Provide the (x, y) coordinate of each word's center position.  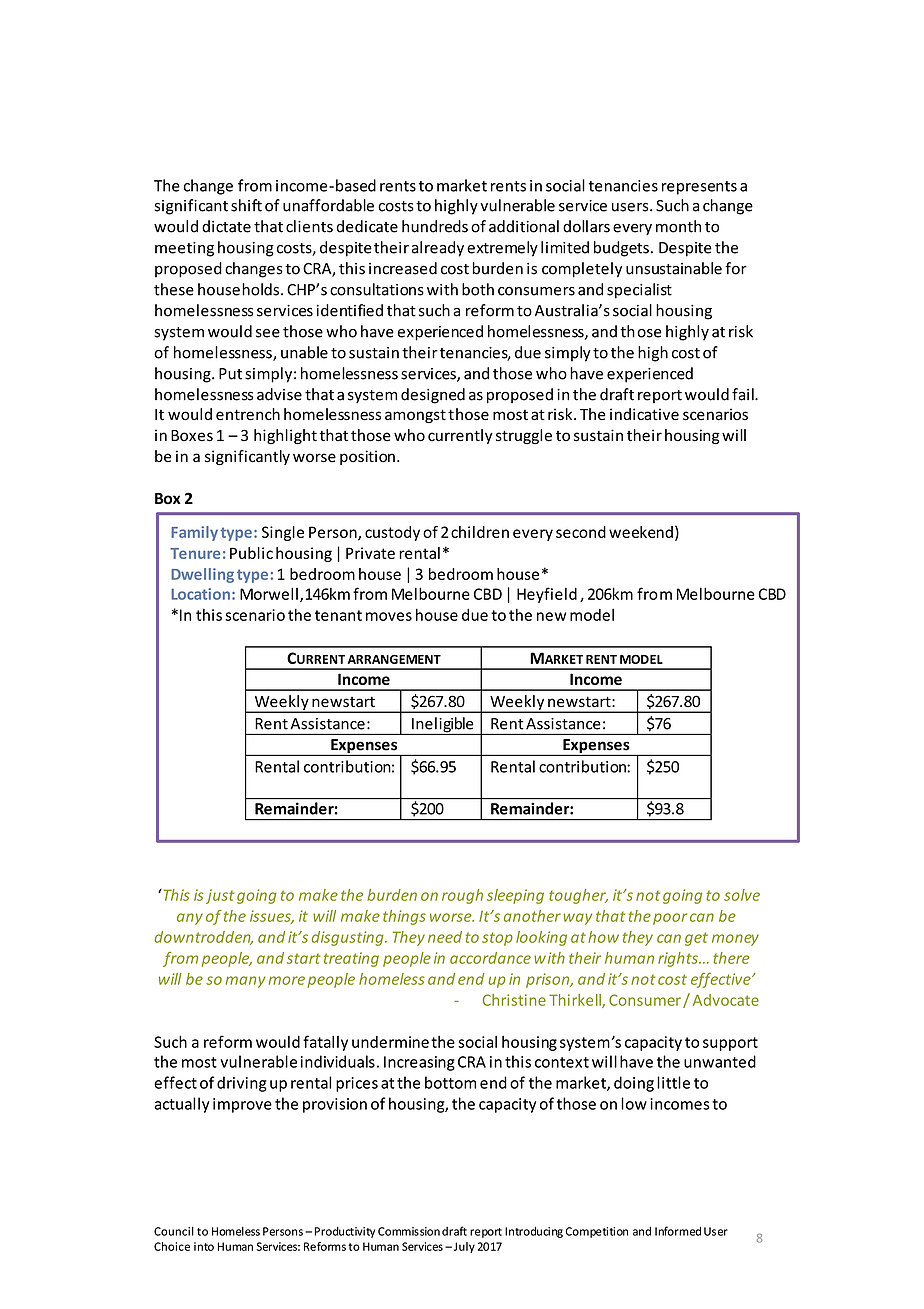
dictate (226, 226)
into (204, 1246)
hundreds (435, 226)
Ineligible (443, 726)
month (678, 226)
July (463, 1247)
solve (742, 895)
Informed (678, 1231)
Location (200, 594)
